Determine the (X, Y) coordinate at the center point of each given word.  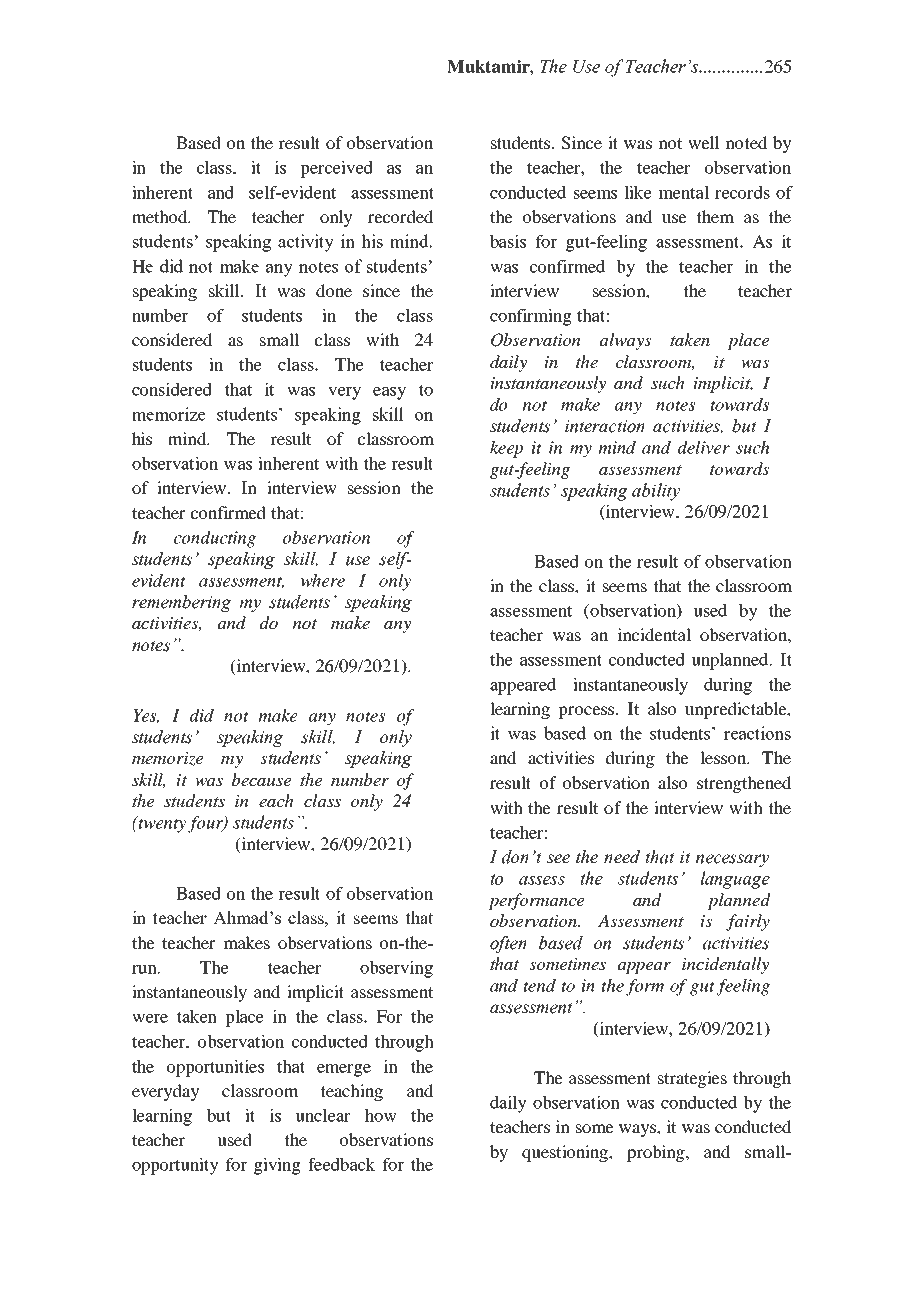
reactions (757, 733)
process (586, 712)
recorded (400, 216)
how (381, 1115)
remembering (181, 603)
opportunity (175, 1166)
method (161, 216)
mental (684, 192)
